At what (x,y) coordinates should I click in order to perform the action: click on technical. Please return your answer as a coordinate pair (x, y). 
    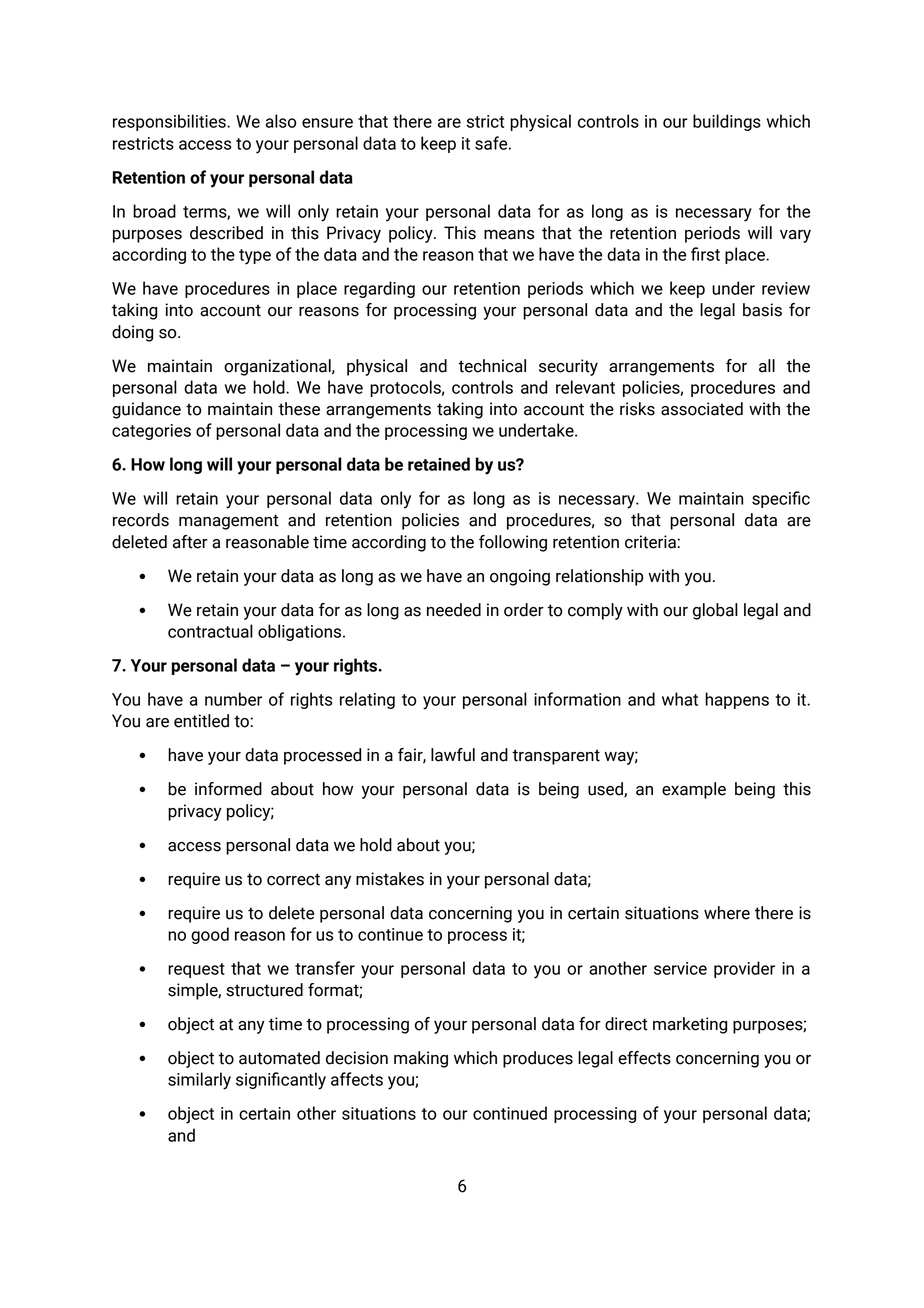
    Looking at the image, I should click on (492, 366).
